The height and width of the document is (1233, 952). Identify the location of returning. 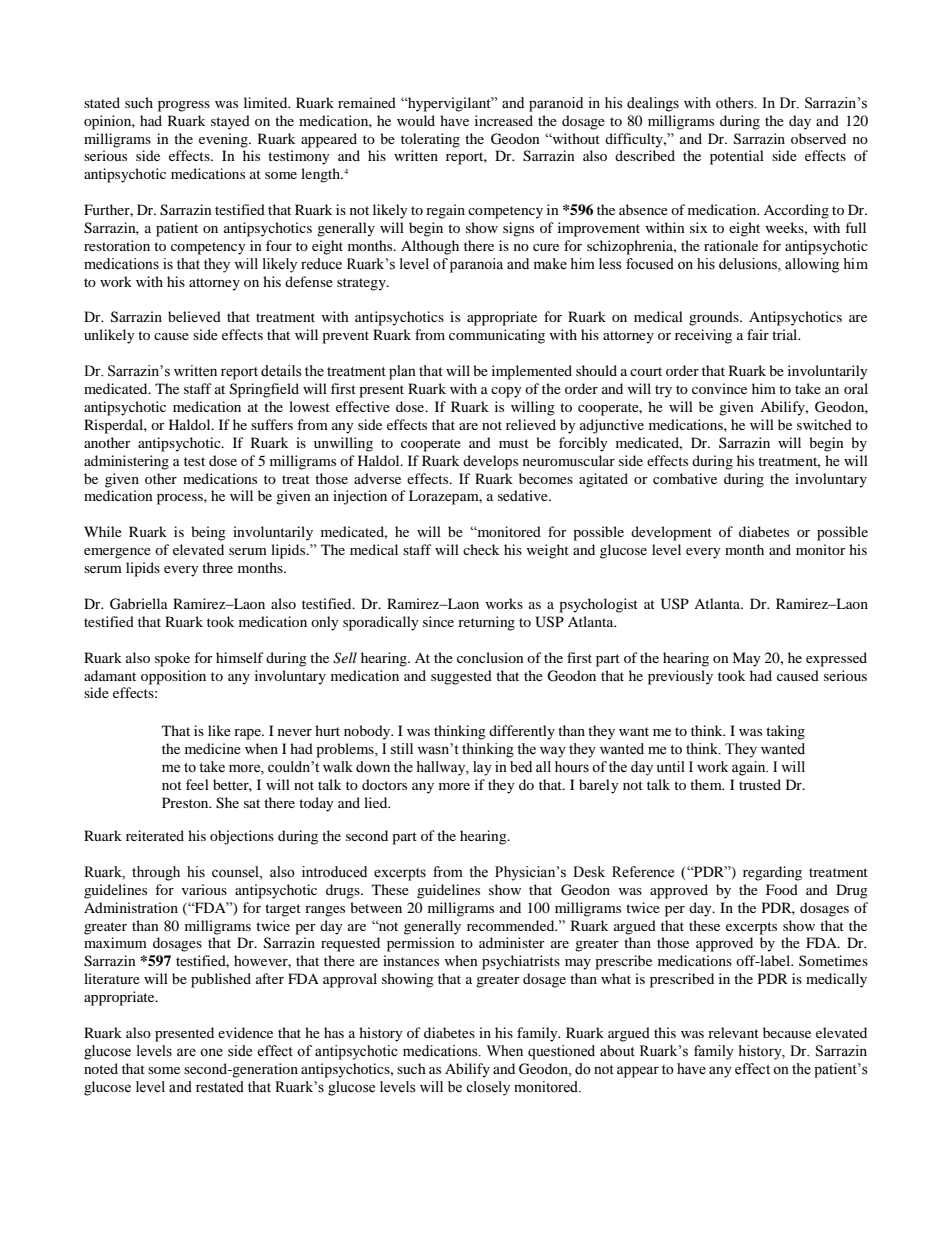
(486, 623).
